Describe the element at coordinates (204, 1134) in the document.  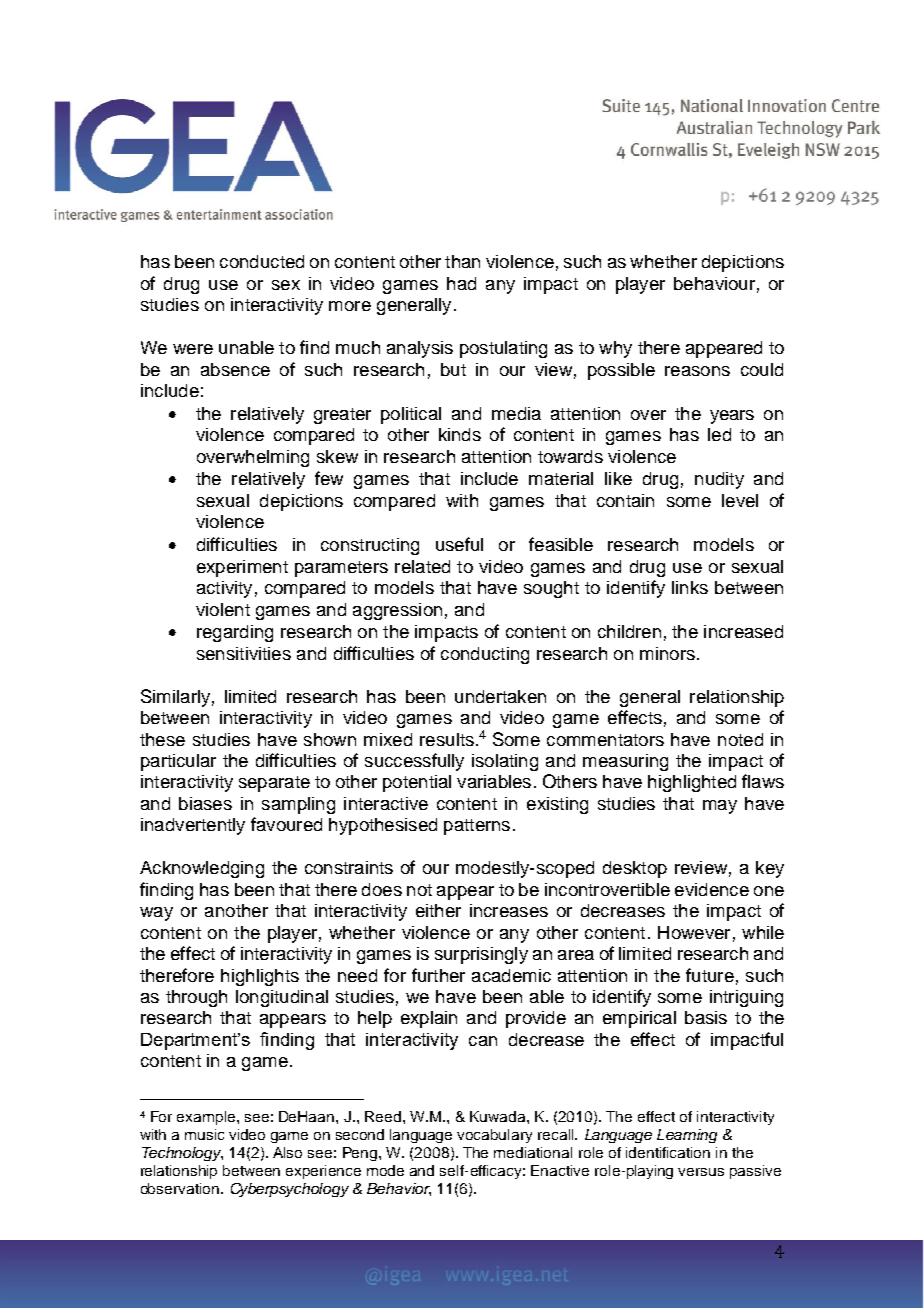
I see `music` at that location.
